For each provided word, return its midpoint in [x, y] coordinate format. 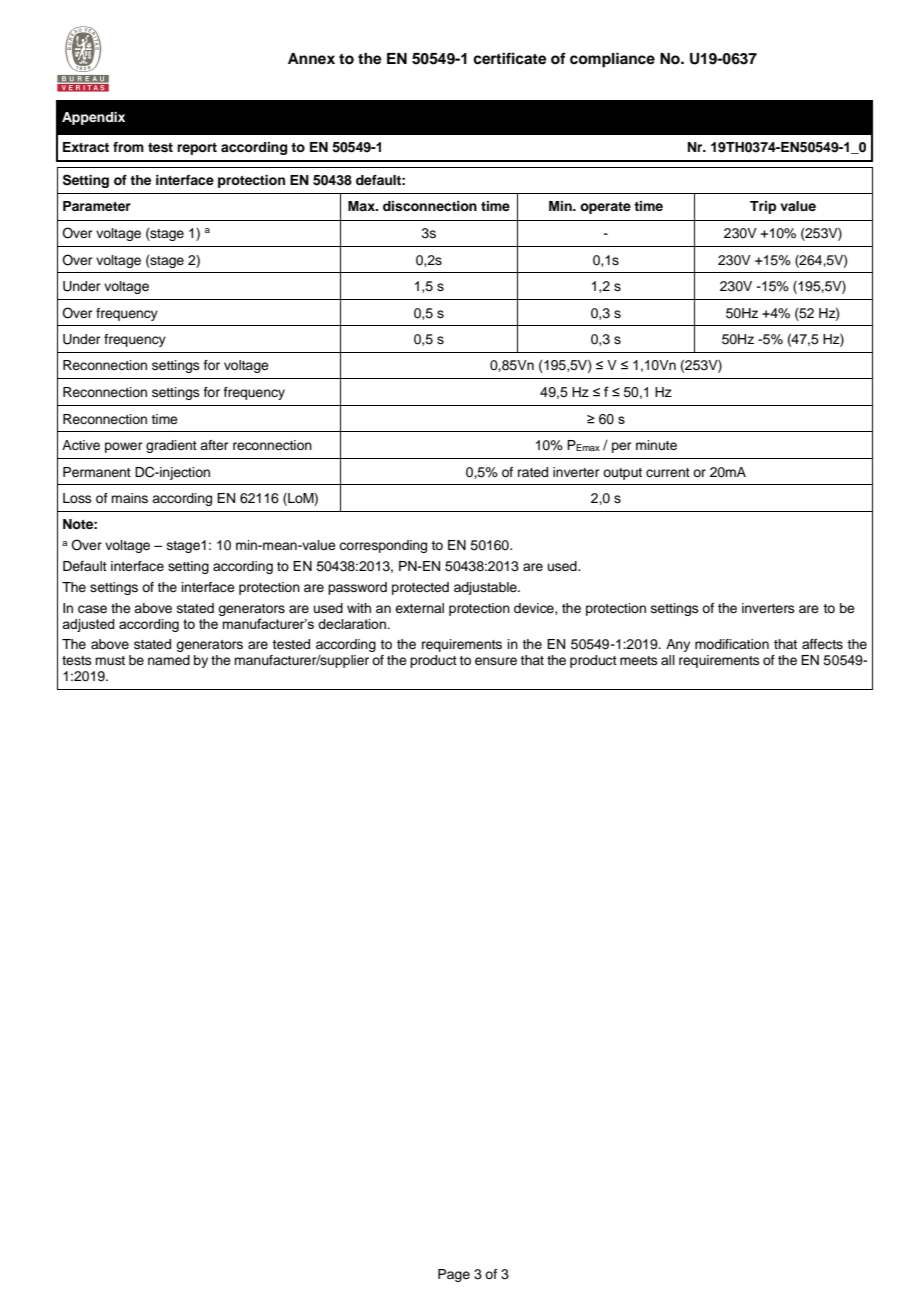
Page [454, 1275]
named [169, 660]
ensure [496, 661]
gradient [171, 446]
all [668, 660]
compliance [612, 60]
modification [732, 644]
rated [533, 472]
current [668, 472]
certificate [510, 58]
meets [639, 660]
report [197, 149]
